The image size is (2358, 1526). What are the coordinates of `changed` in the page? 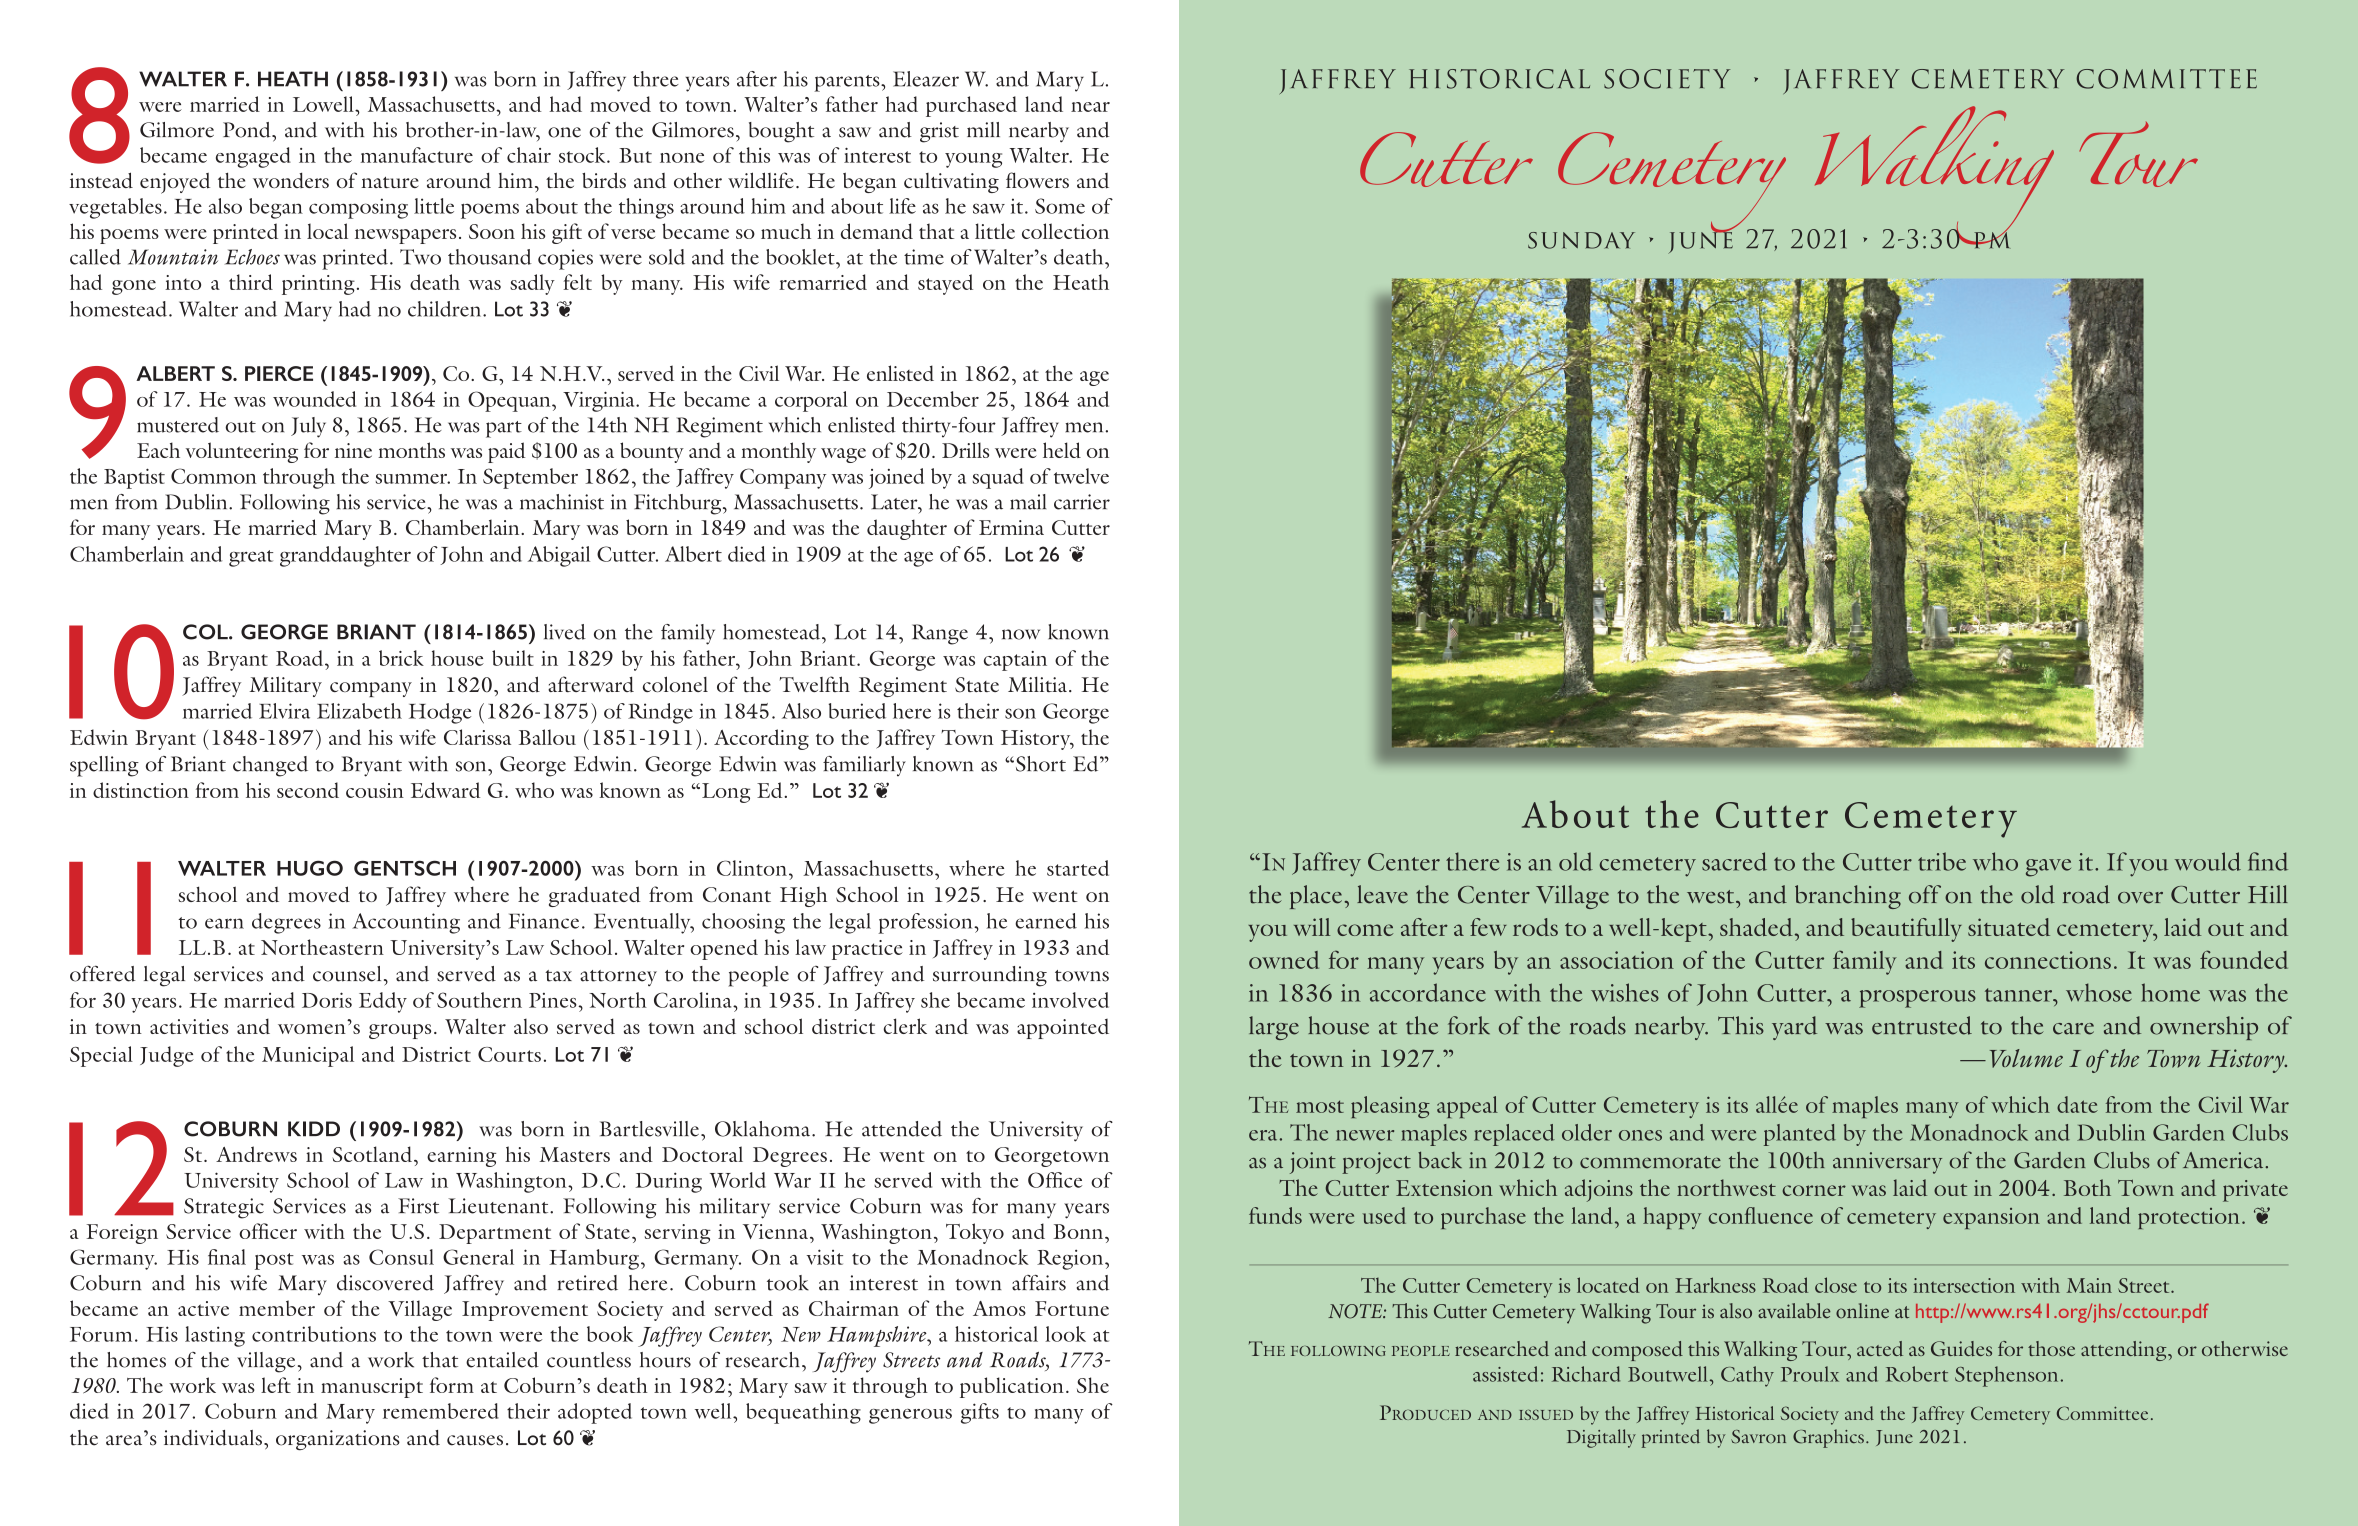 It's located at (270, 766).
